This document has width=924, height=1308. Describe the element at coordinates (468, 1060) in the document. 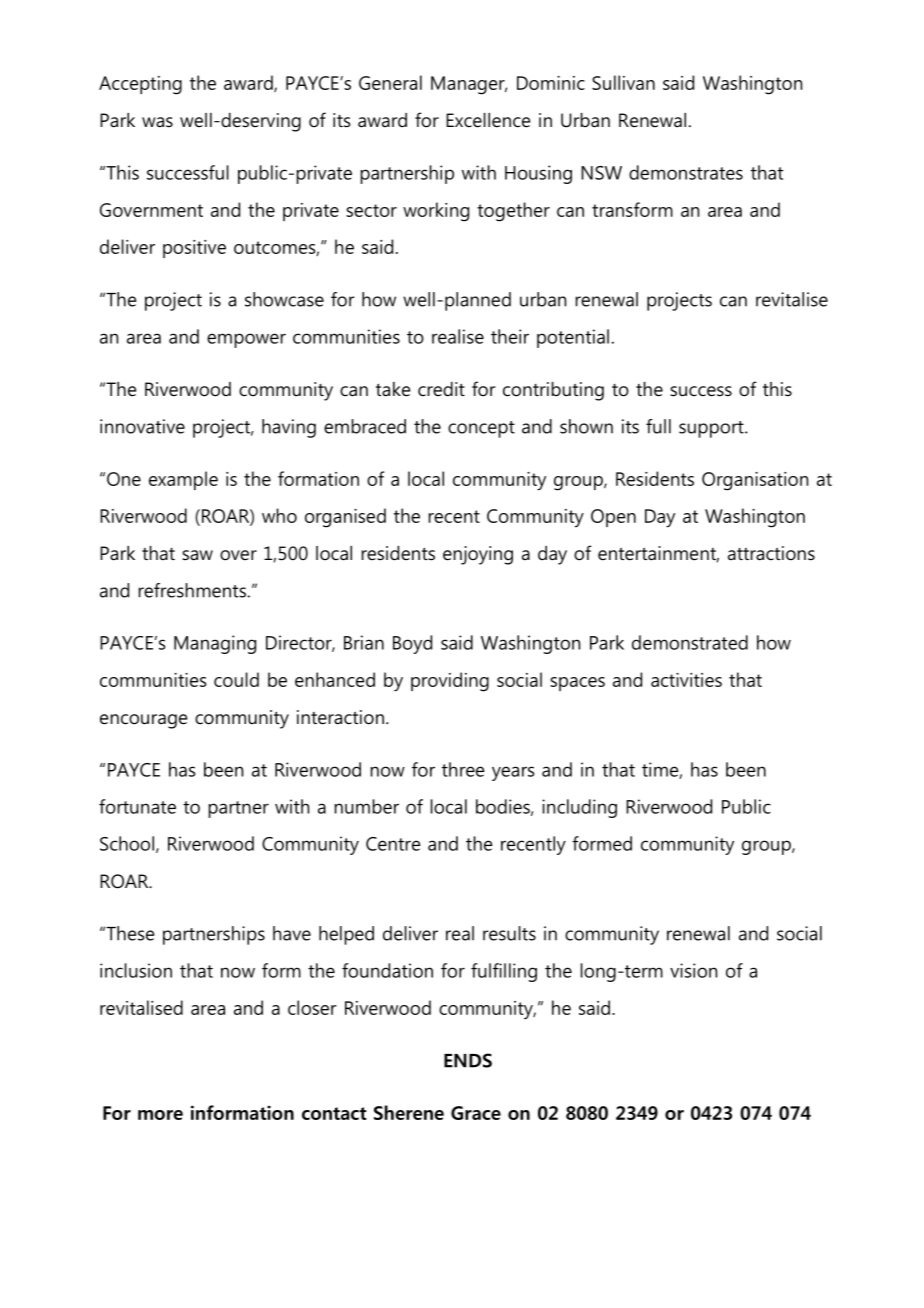

I see `ENDS` at that location.
